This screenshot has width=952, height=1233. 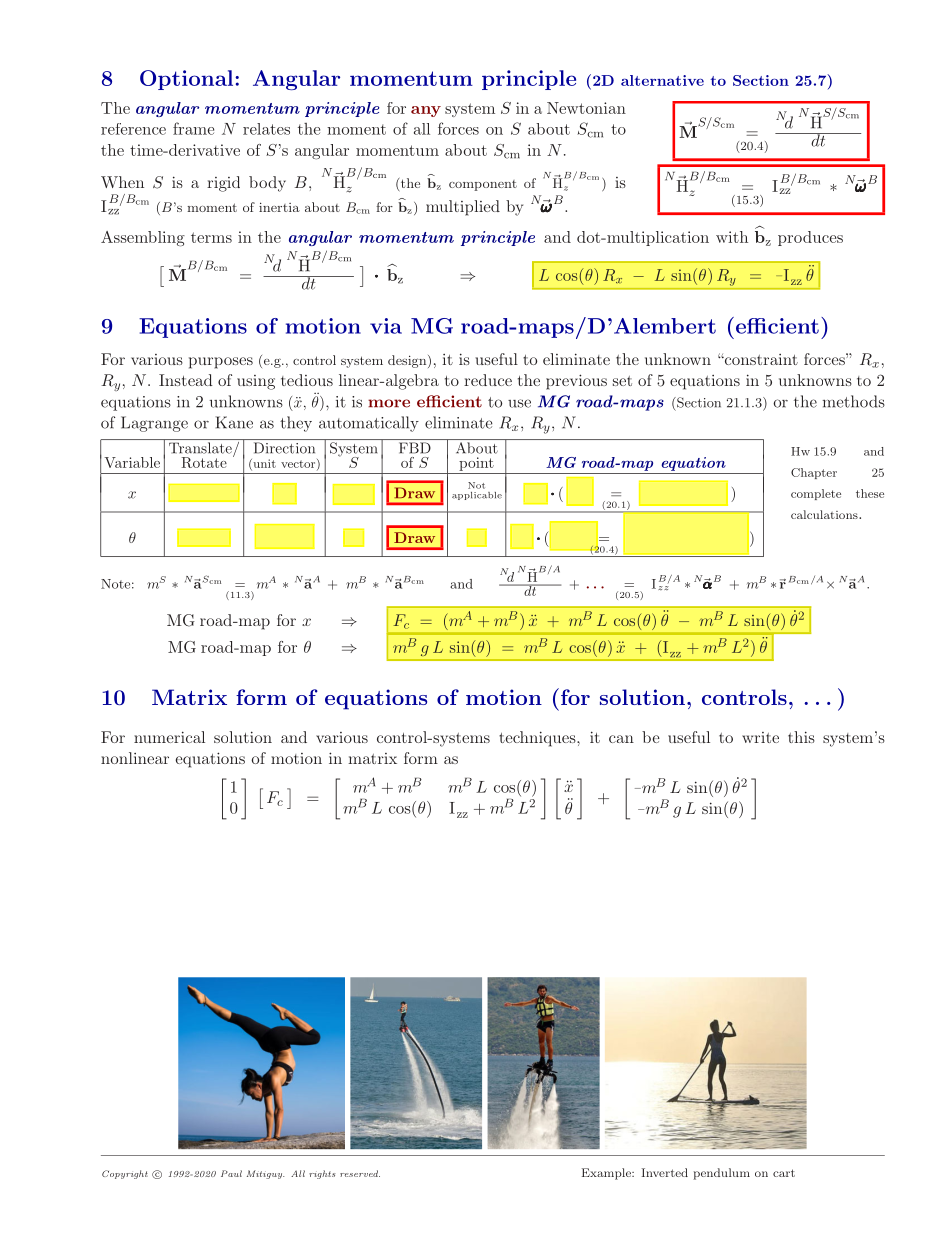 I want to click on write, so click(x=760, y=737).
